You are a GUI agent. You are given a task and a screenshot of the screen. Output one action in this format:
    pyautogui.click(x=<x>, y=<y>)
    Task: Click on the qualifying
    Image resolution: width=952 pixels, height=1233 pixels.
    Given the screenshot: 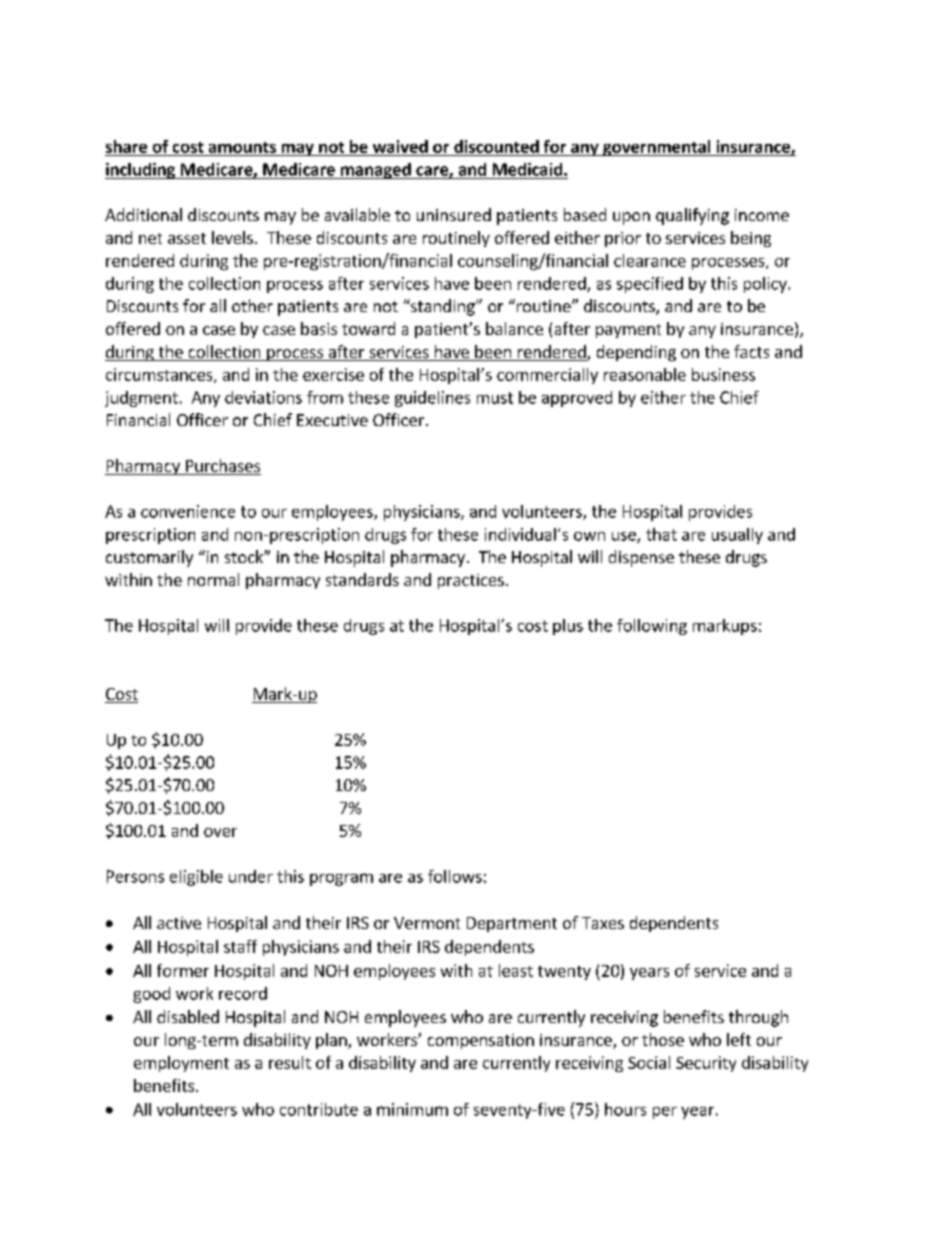 What is the action you would take?
    pyautogui.click(x=692, y=216)
